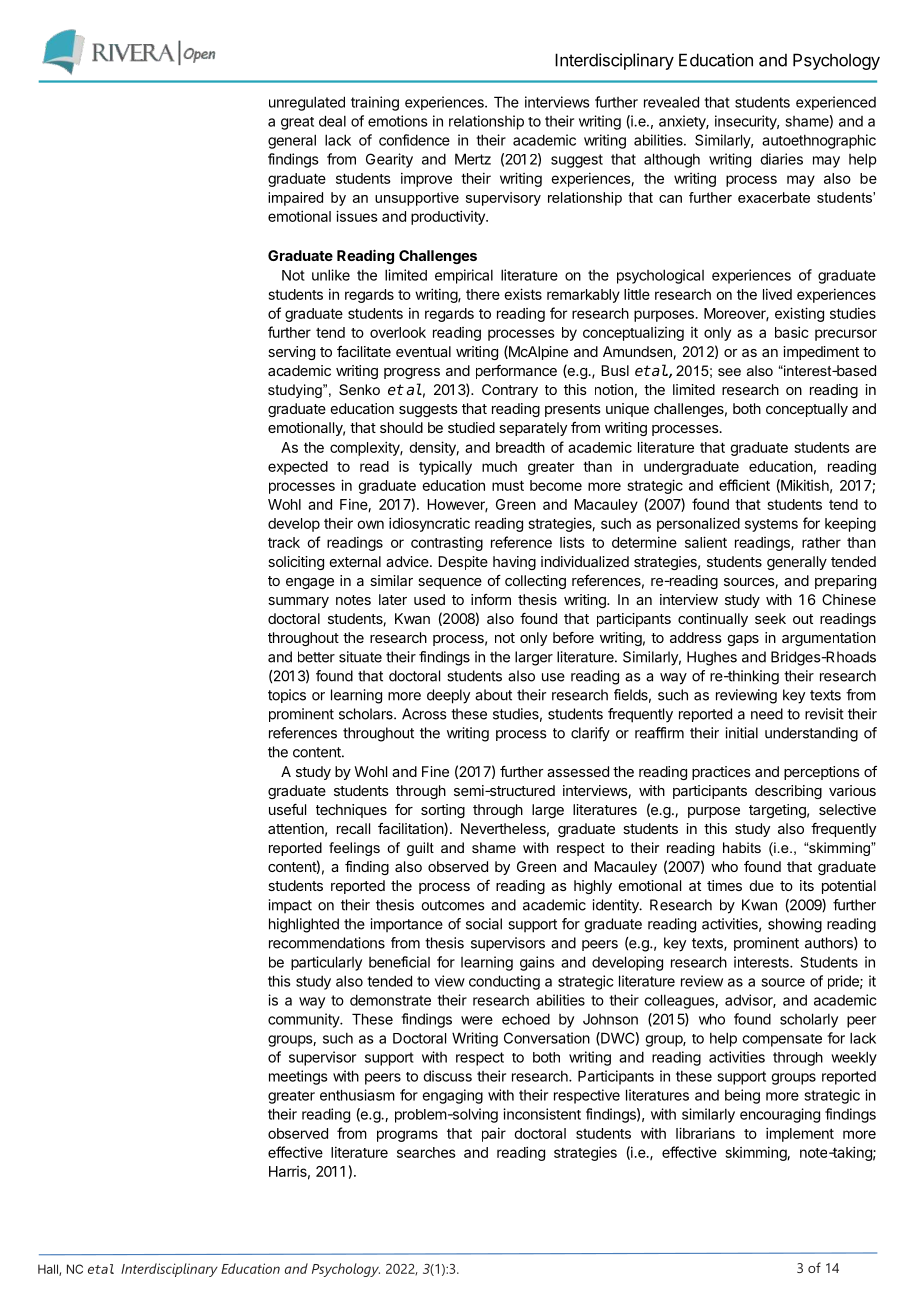  I want to click on although, so click(672, 160).
